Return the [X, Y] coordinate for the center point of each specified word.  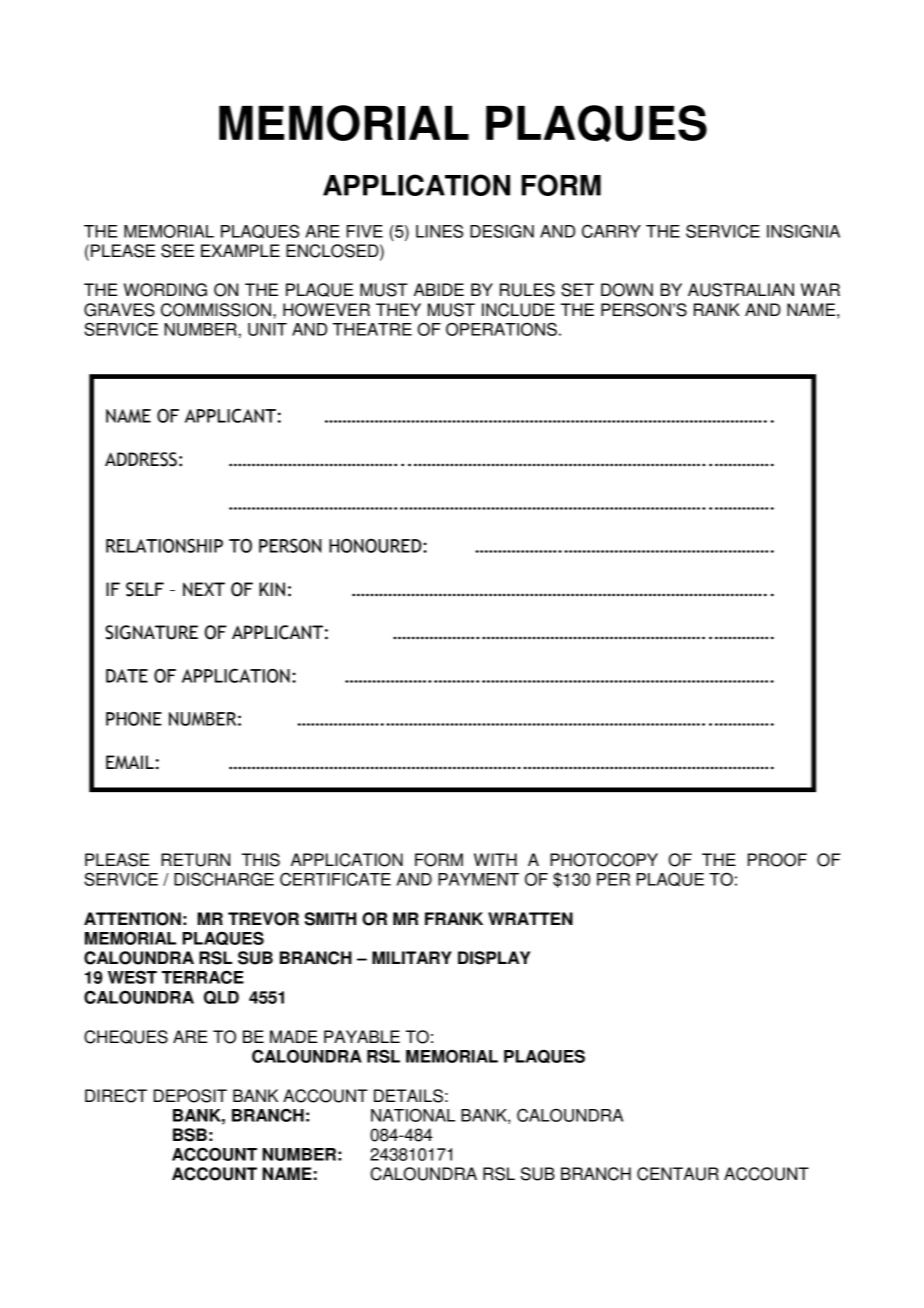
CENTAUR [678, 1174]
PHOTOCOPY [604, 860]
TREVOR [263, 919]
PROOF [777, 860]
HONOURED [376, 546]
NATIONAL [413, 1115]
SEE [177, 251]
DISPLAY [494, 958]
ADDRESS [141, 459]
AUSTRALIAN [741, 290]
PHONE [134, 719]
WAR [820, 289]
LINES [439, 231]
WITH [495, 859]
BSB [190, 1135]
